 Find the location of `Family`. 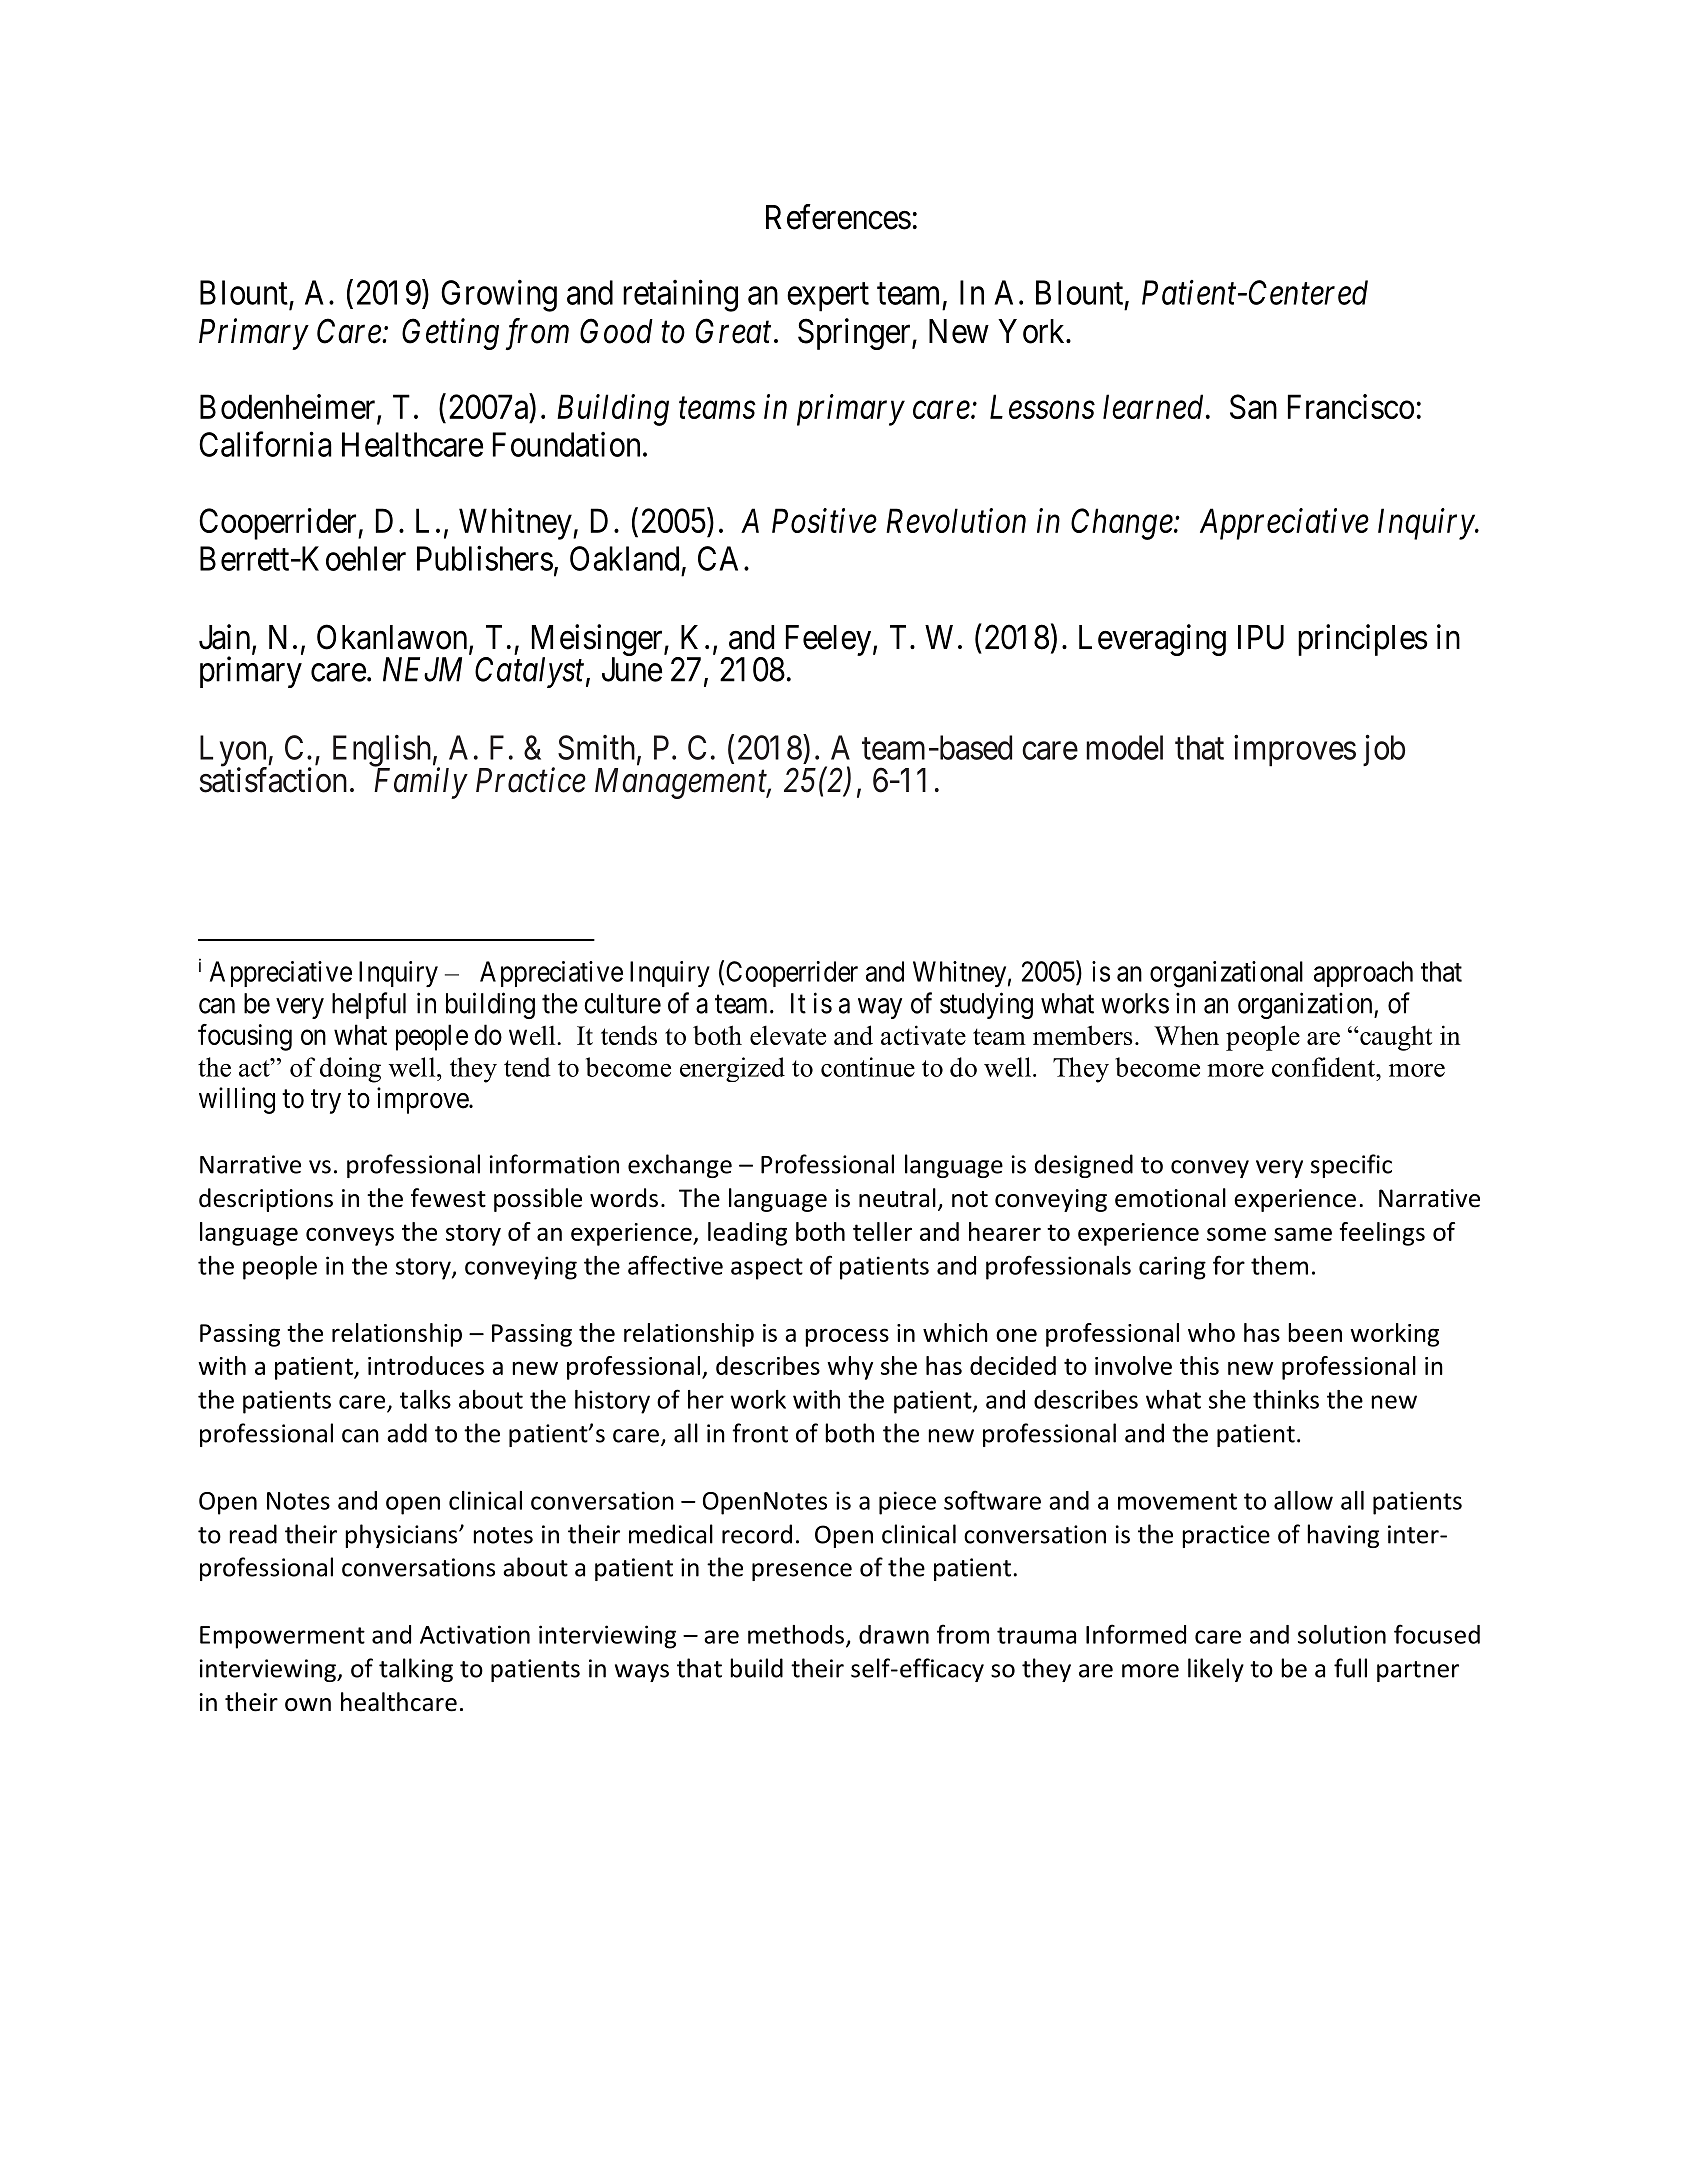

Family is located at coordinates (421, 783).
